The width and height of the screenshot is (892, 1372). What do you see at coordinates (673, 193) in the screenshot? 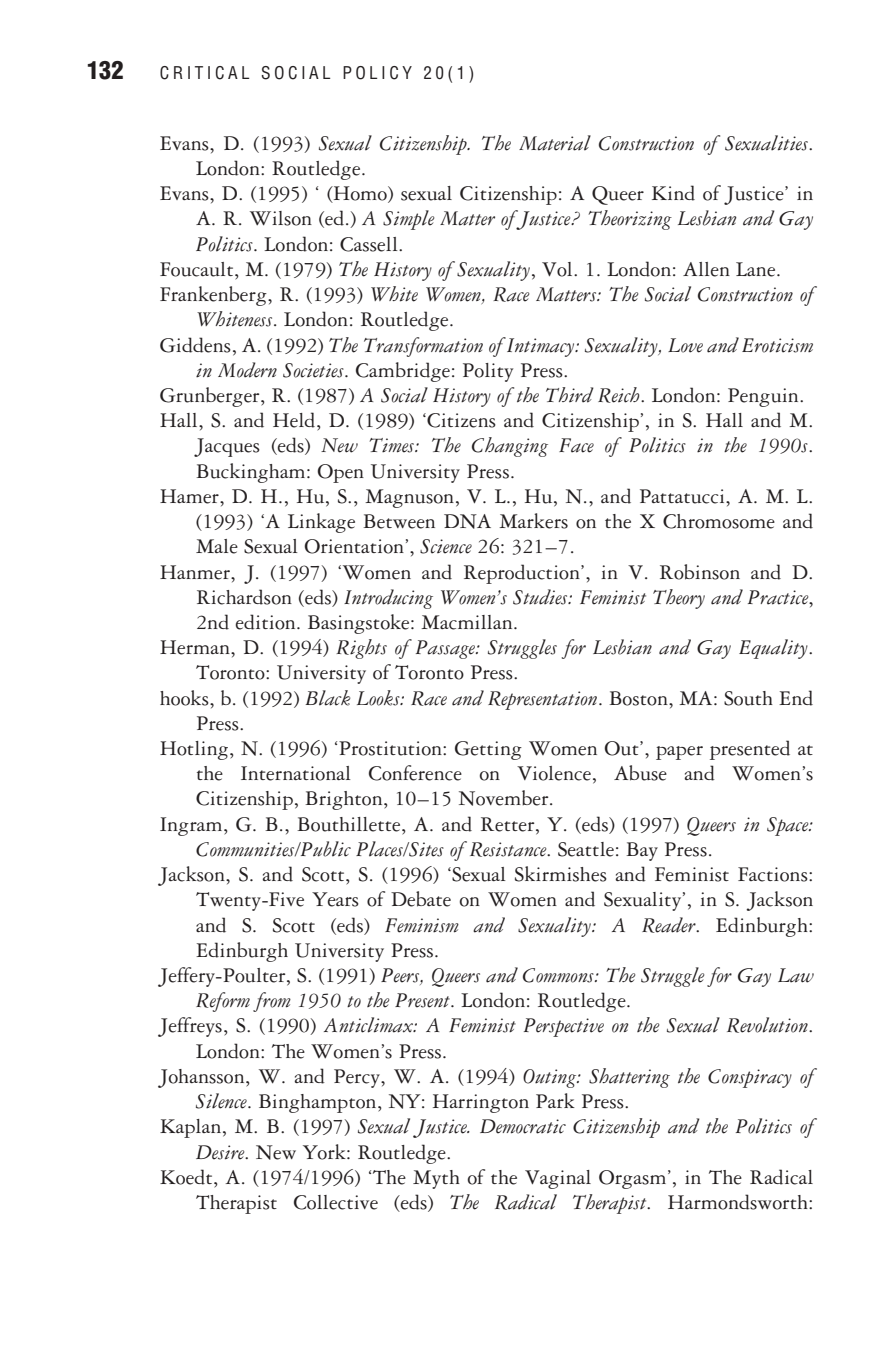
I see `Kind` at bounding box center [673, 193].
